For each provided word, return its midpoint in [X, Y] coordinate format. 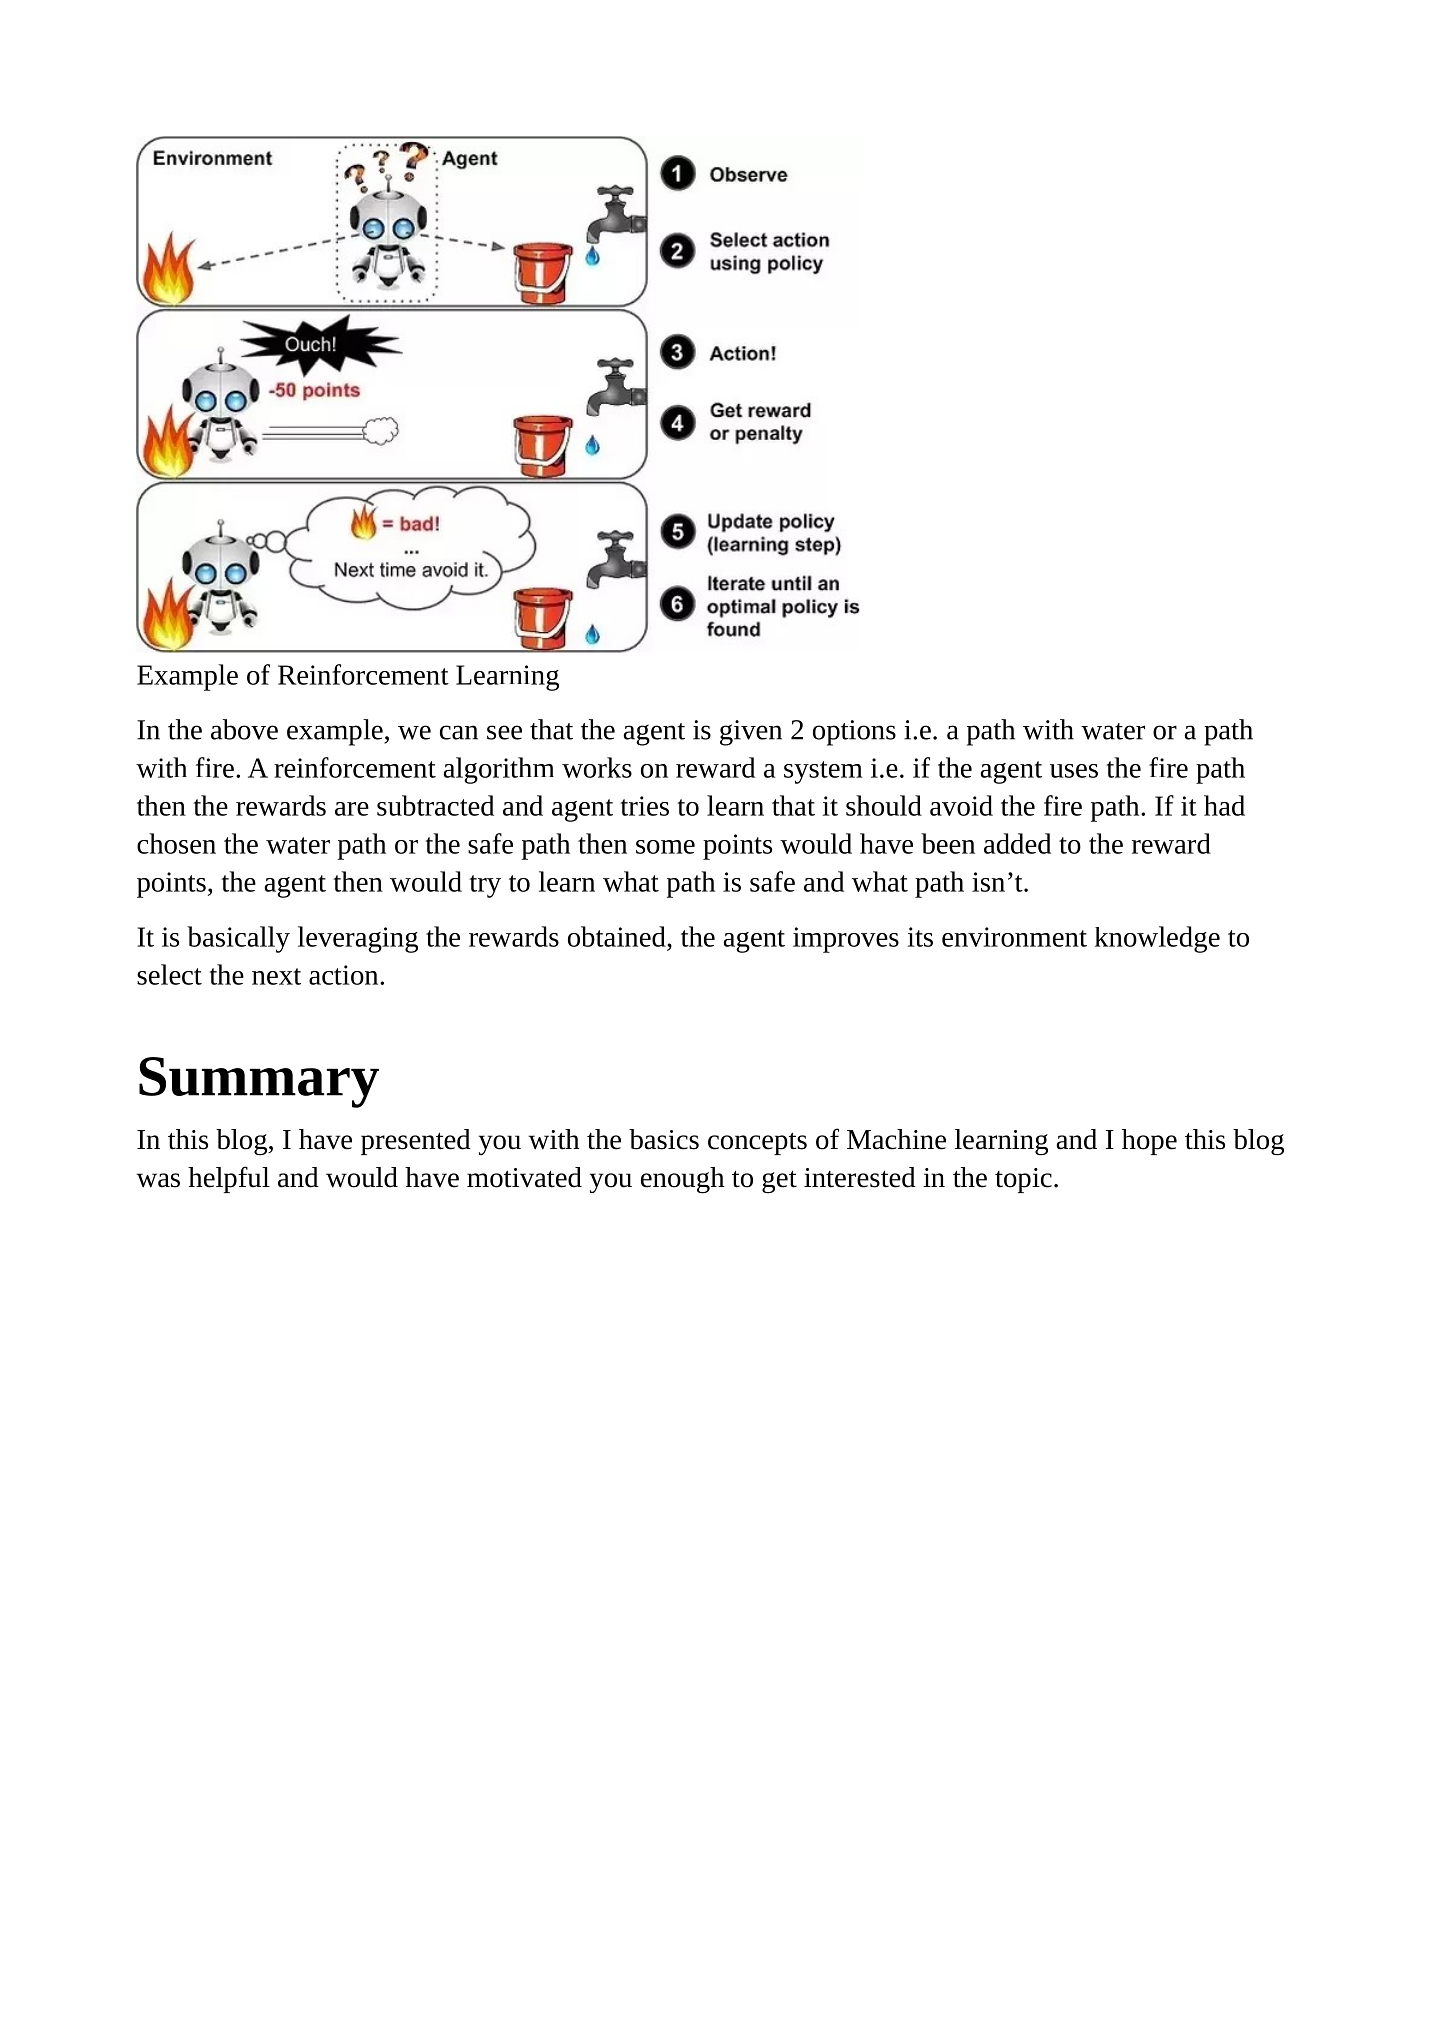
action [345, 975]
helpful [229, 1179]
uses [1074, 771]
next [276, 976]
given [751, 733]
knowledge [1157, 939]
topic [1023, 1180]
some [665, 847]
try [485, 886]
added [1017, 843]
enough [682, 1180]
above [244, 729]
